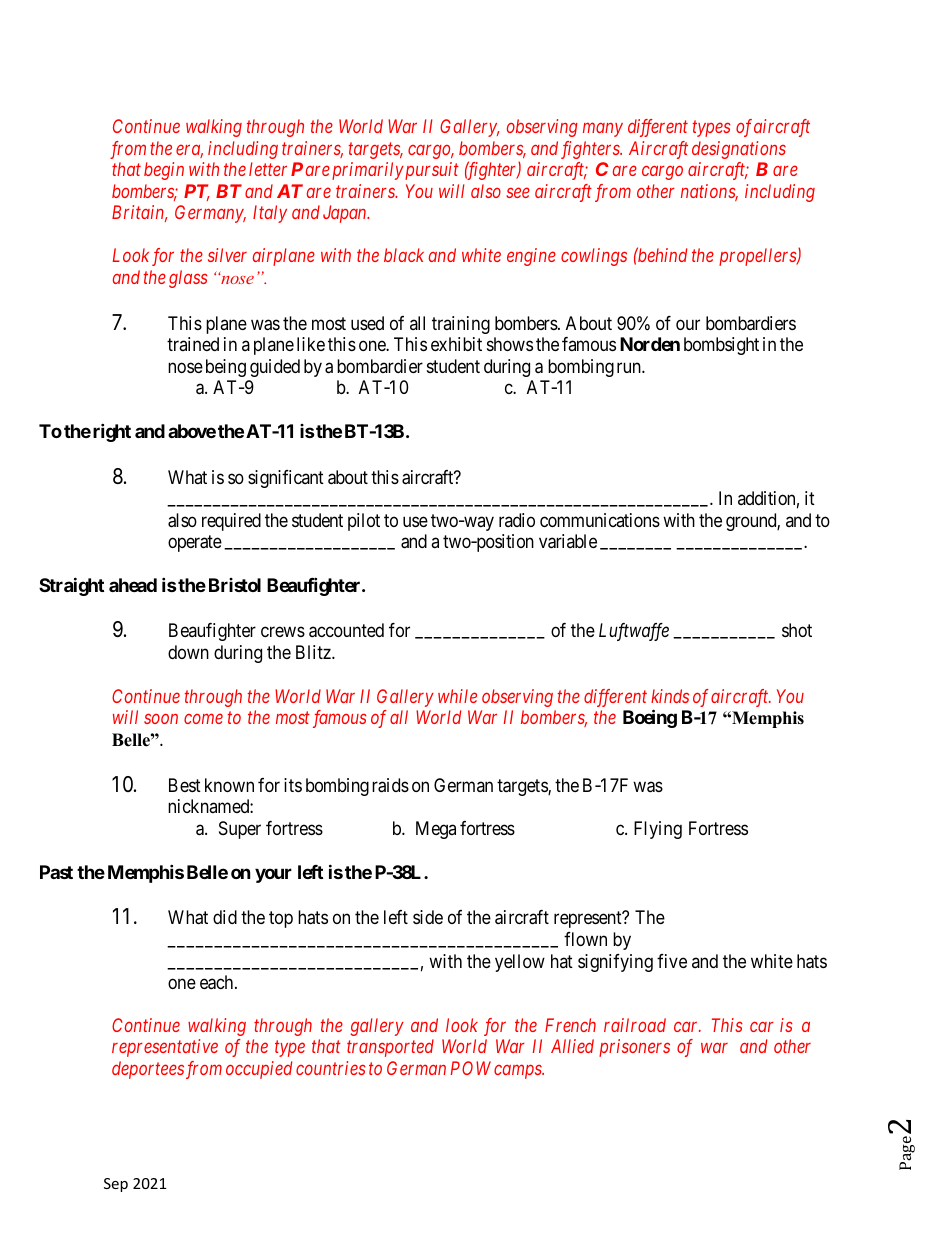  I want to click on silver, so click(227, 255).
